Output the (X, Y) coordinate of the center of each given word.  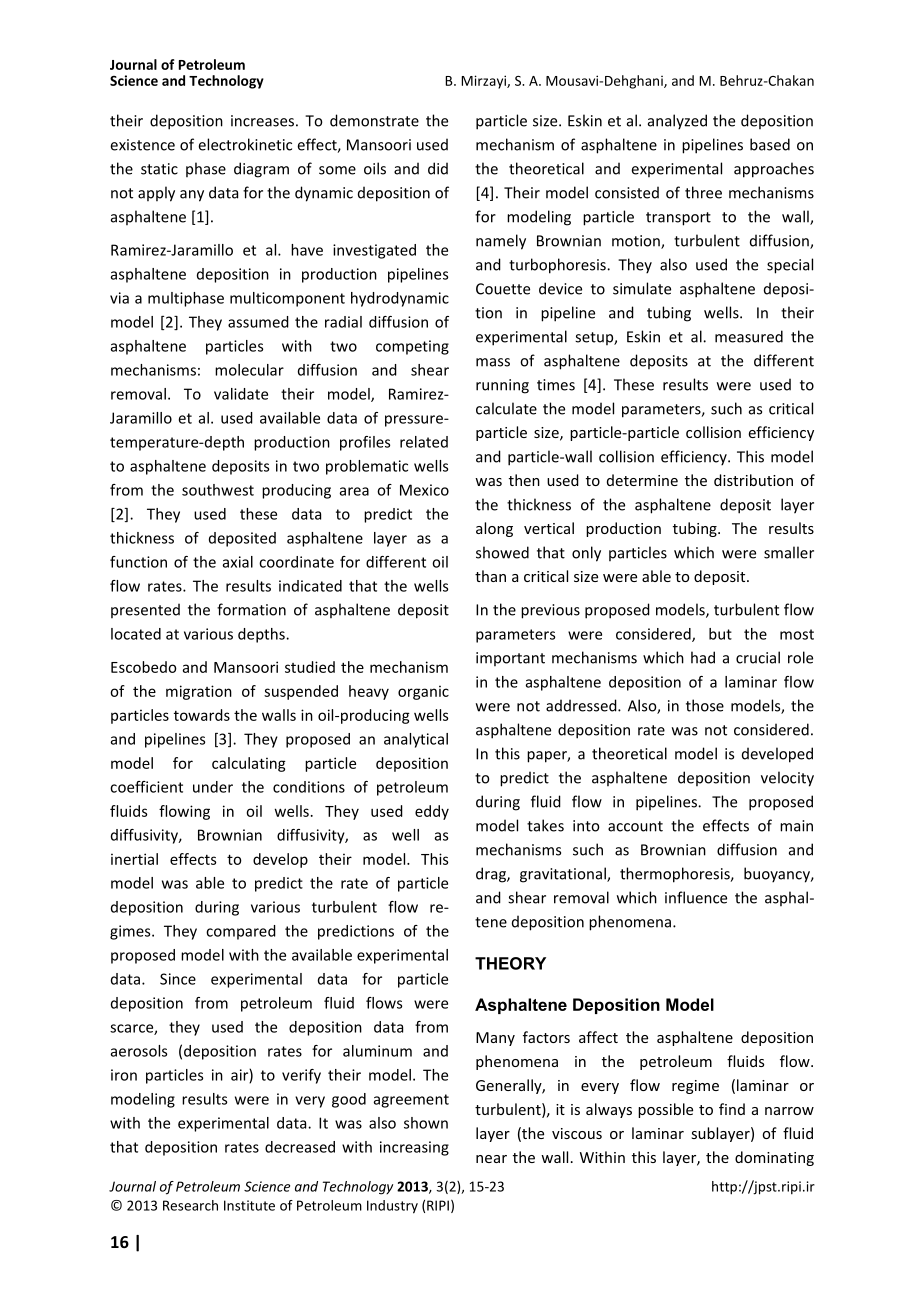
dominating (774, 1158)
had (703, 657)
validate (241, 394)
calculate (506, 408)
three (703, 192)
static (159, 169)
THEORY (510, 963)
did (438, 168)
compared (241, 932)
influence (696, 897)
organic (423, 692)
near (491, 1159)
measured (749, 336)
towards (202, 715)
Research (190, 1205)
